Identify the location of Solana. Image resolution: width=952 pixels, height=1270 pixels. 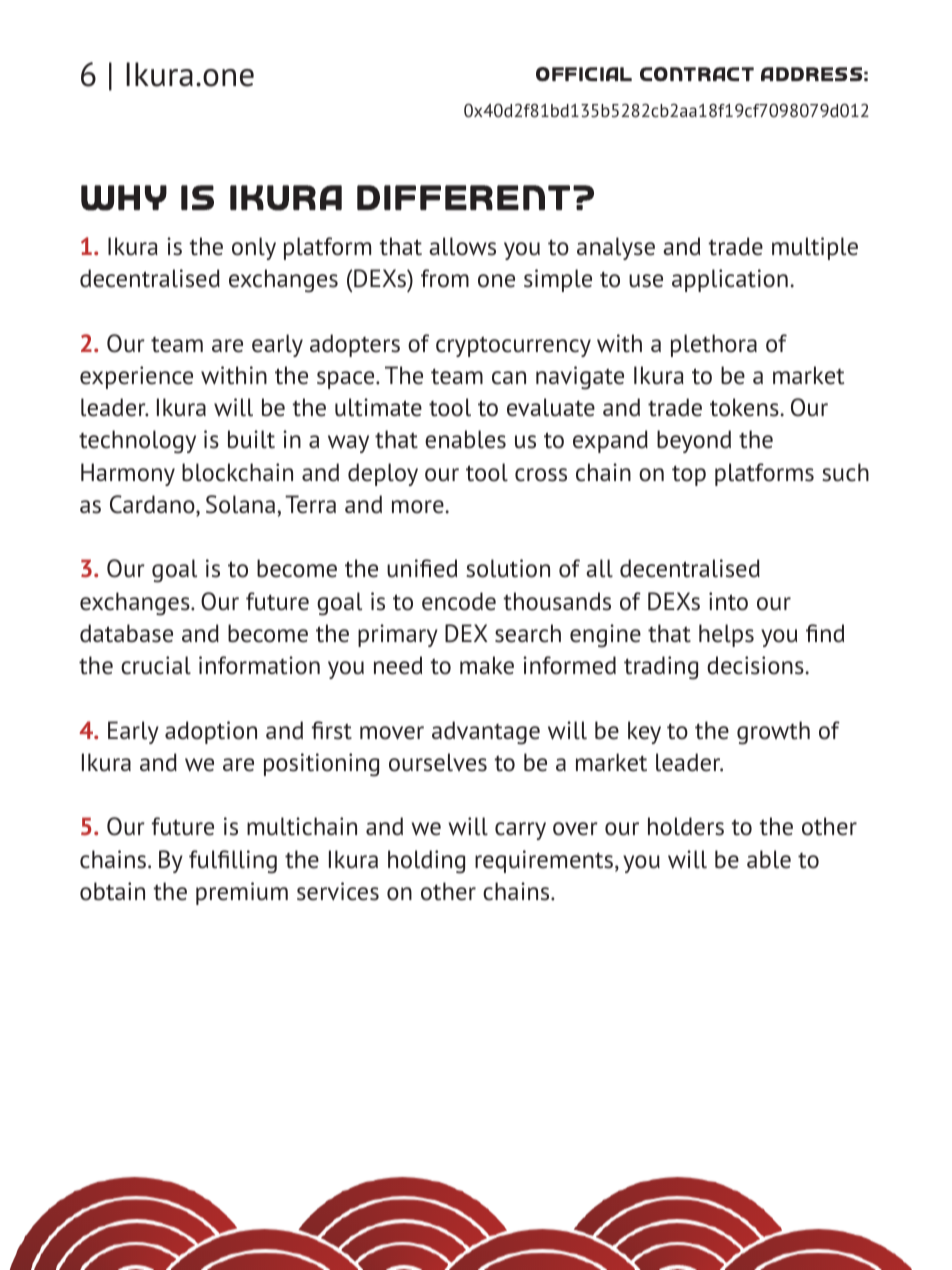
(240, 504).
